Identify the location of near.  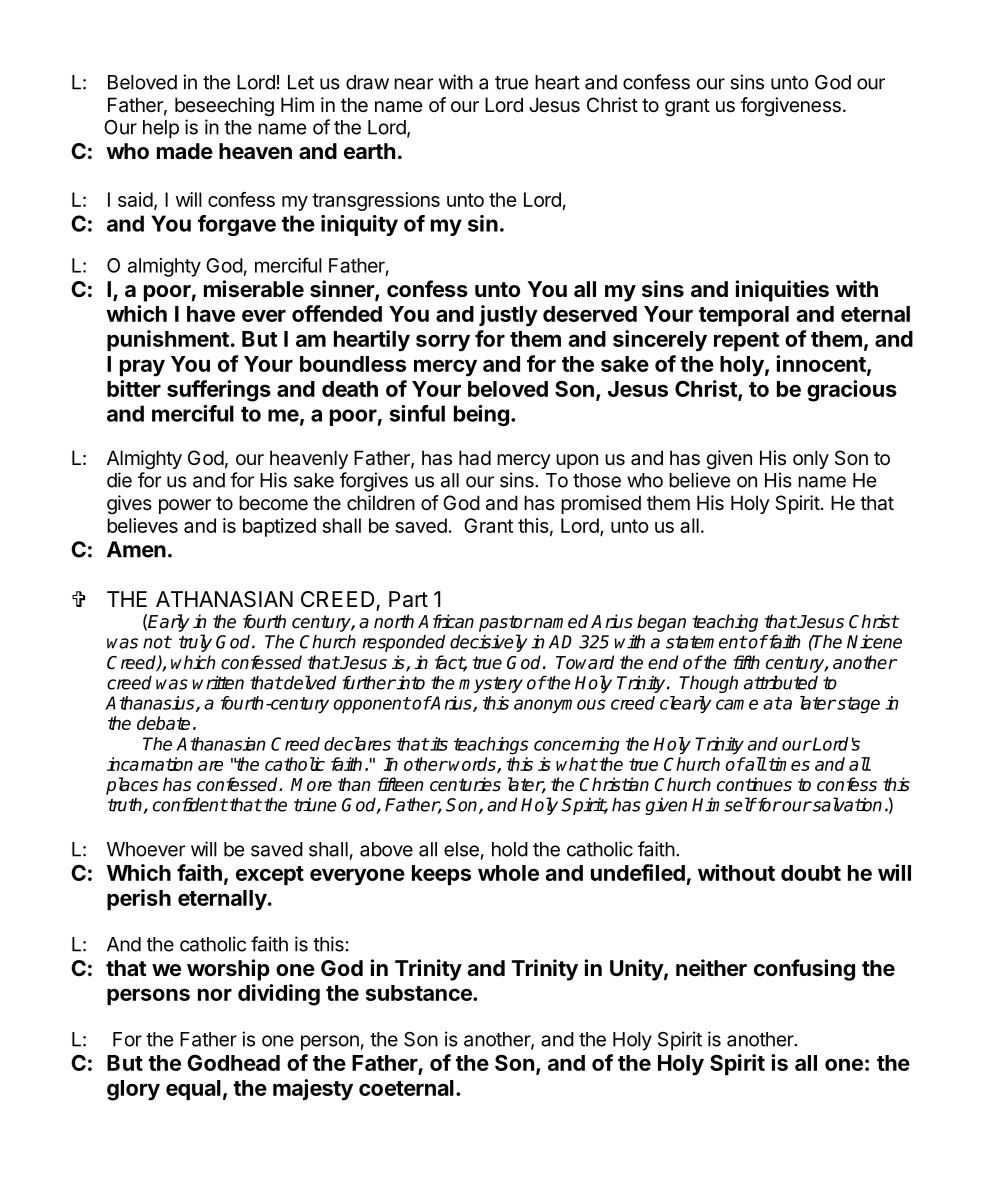
(413, 84).
